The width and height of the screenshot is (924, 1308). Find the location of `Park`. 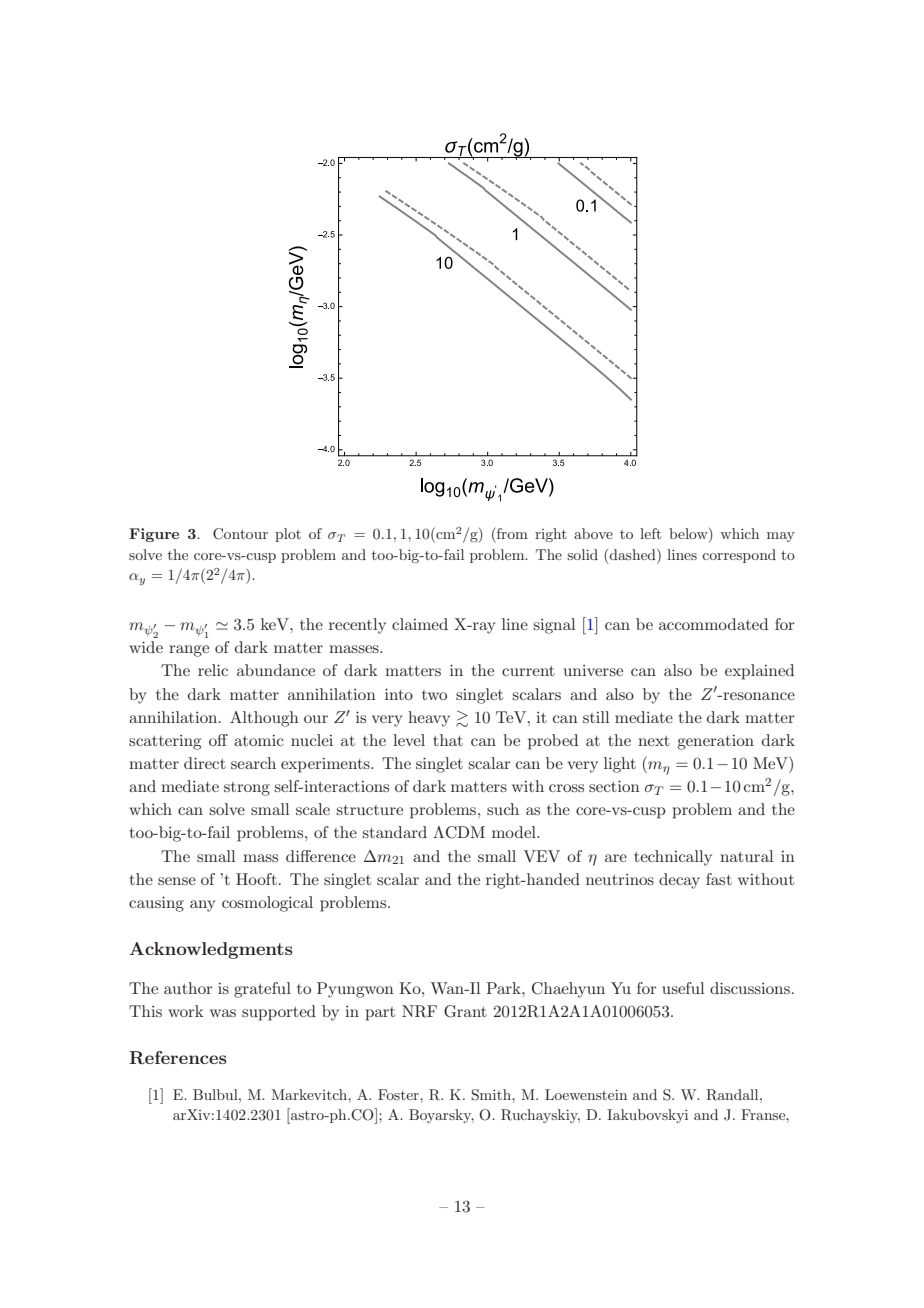

Park is located at coordinates (504, 988).
